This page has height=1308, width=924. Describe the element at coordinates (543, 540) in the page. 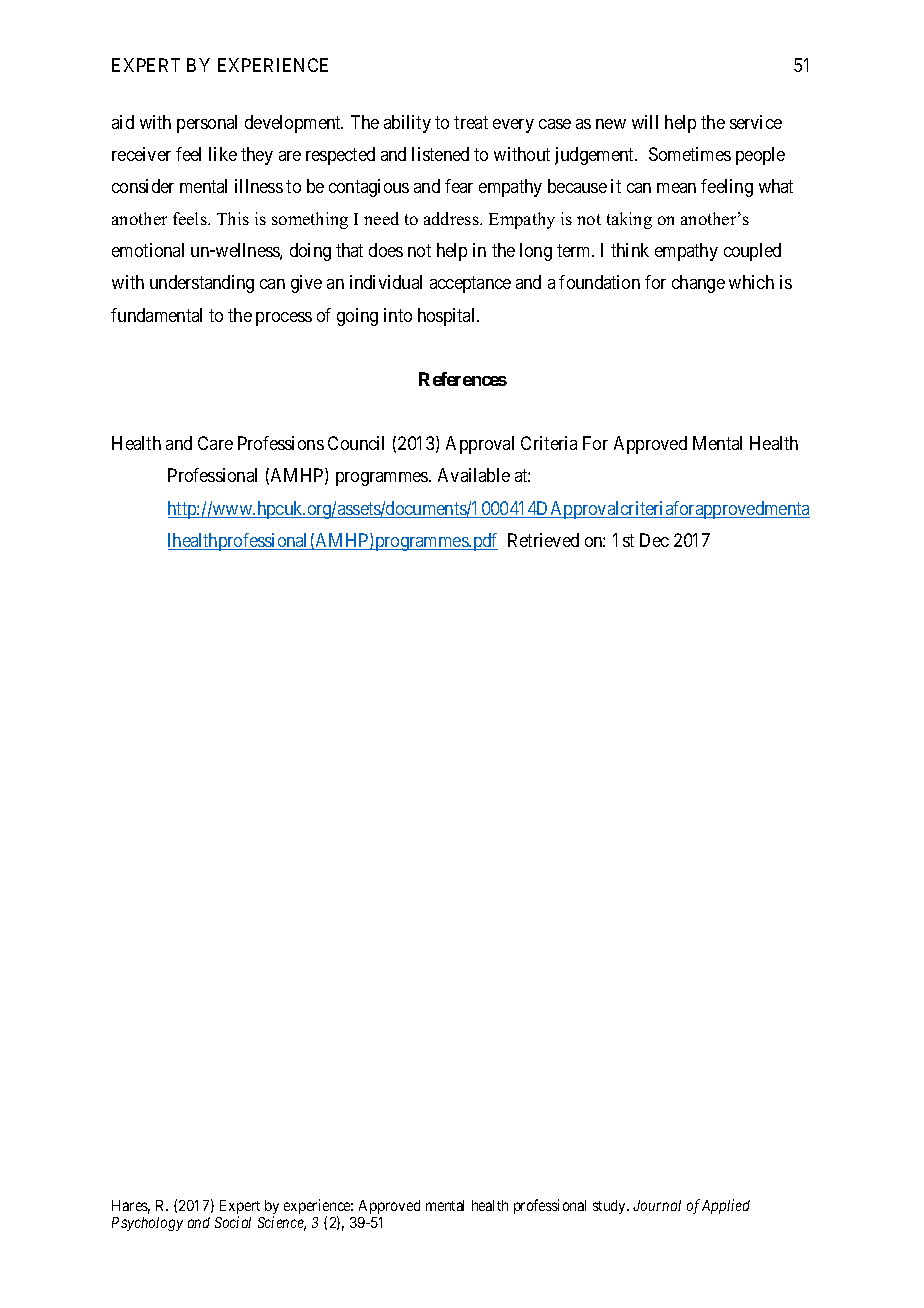

I see `Retrieved` at that location.
